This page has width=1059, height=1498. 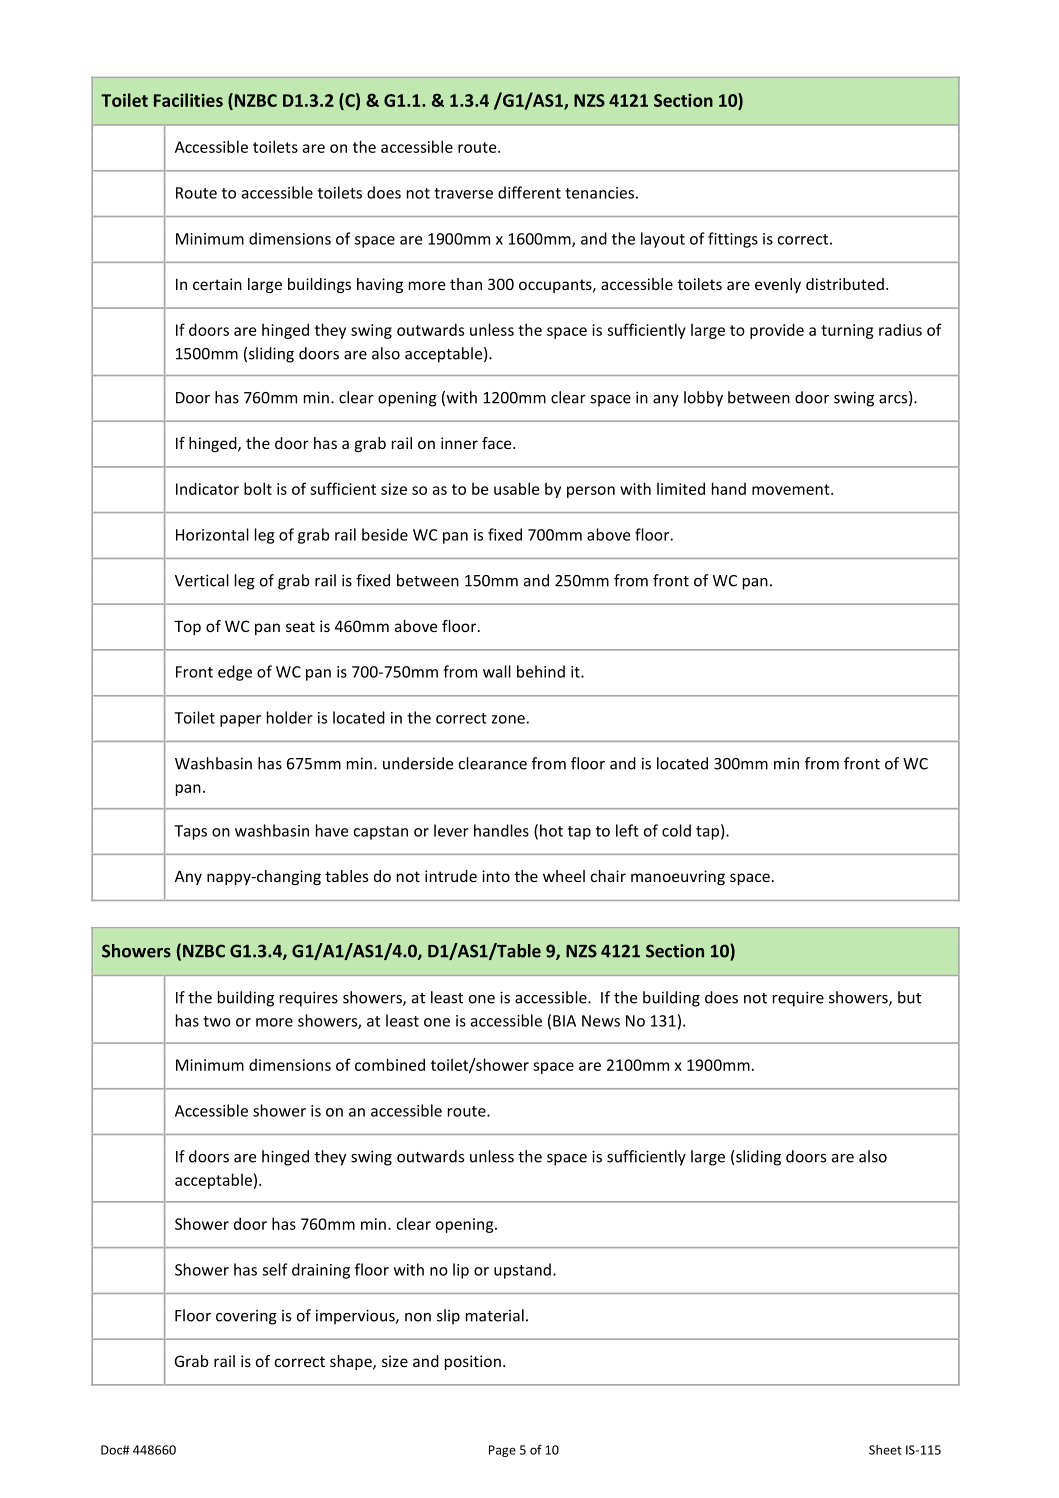 I want to click on Page, so click(x=502, y=1451).
